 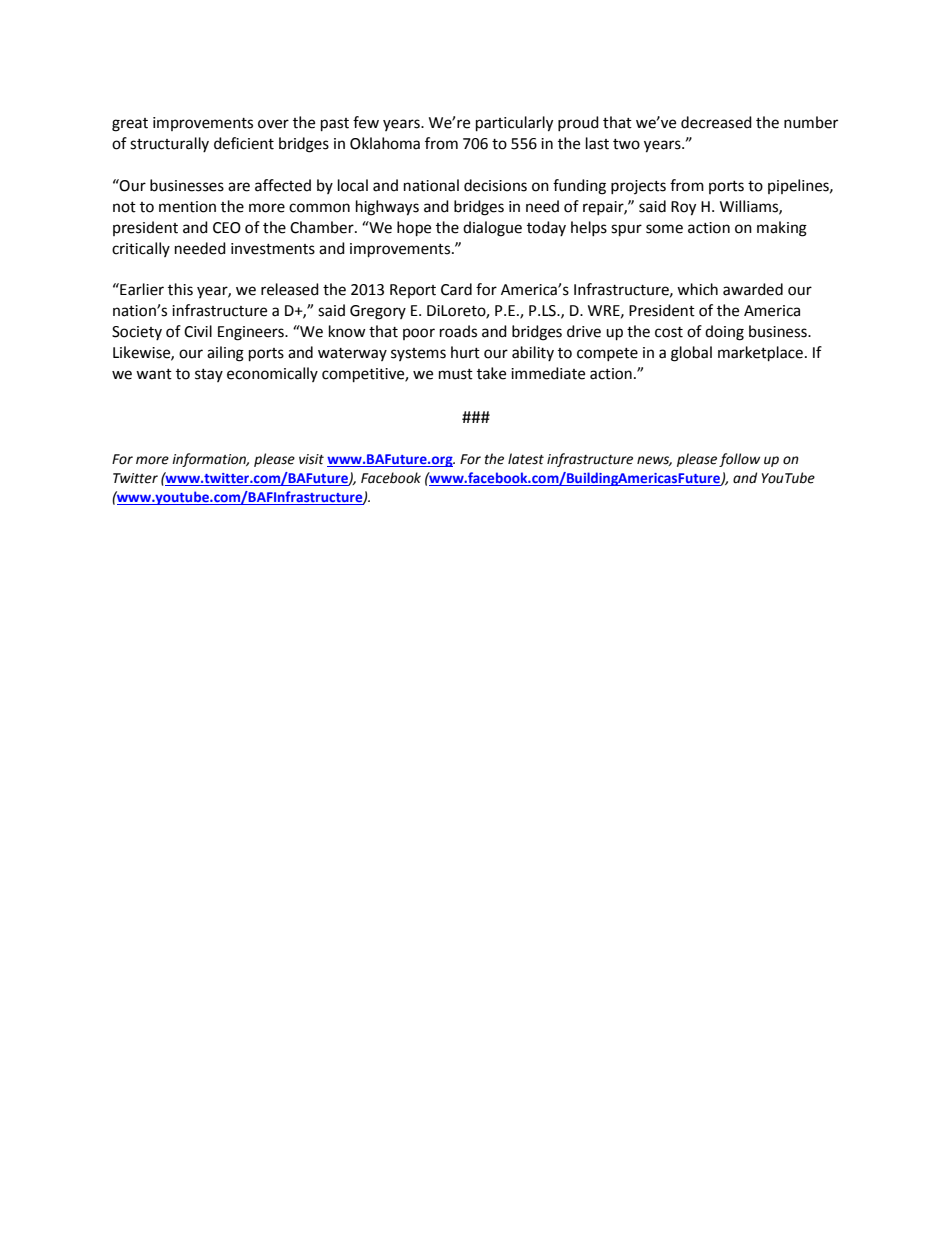 What do you see at coordinates (225, 354) in the screenshot?
I see `ailing` at bounding box center [225, 354].
